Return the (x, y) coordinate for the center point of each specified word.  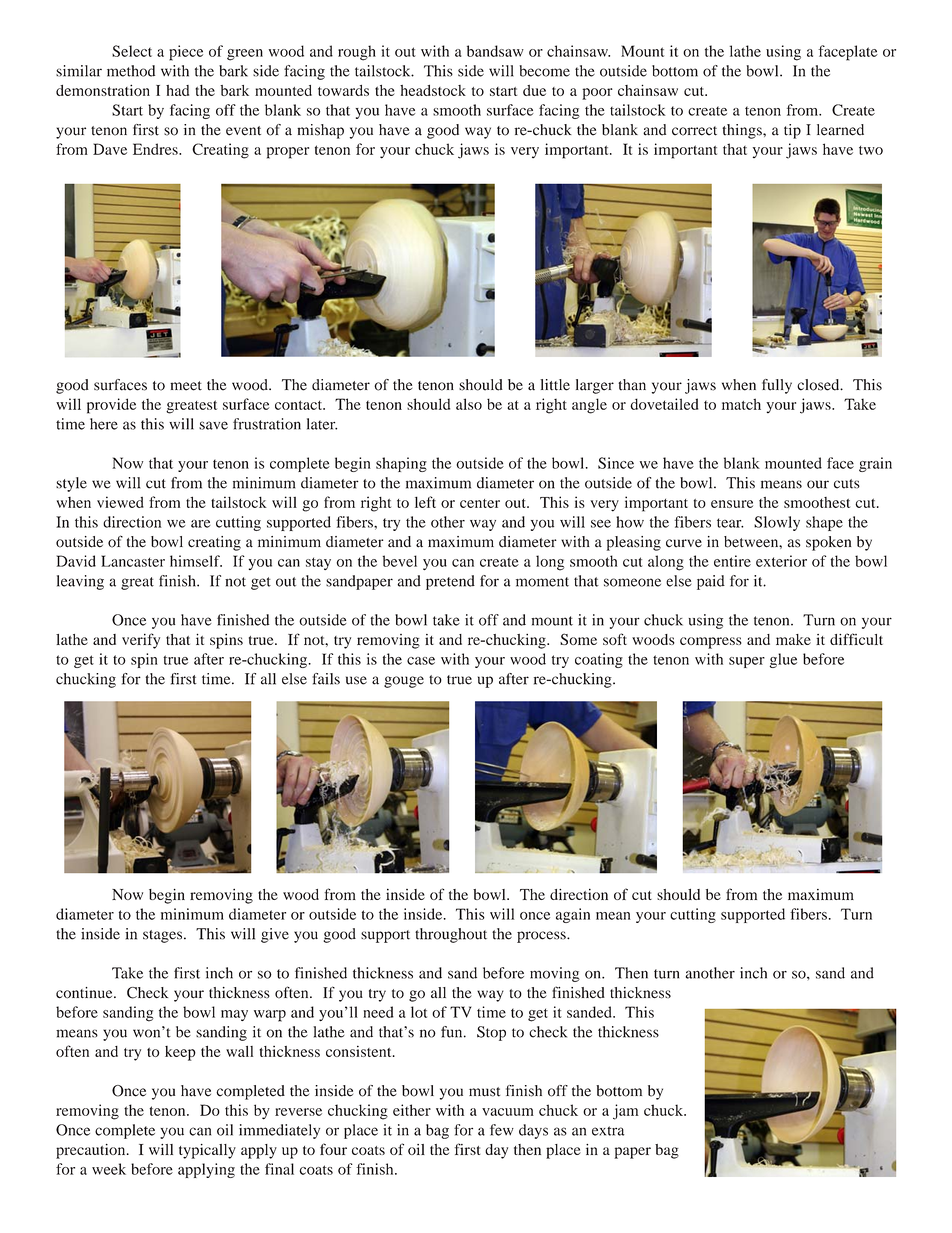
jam (626, 1112)
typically (207, 1151)
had (177, 90)
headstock (433, 90)
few (502, 1130)
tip (792, 131)
